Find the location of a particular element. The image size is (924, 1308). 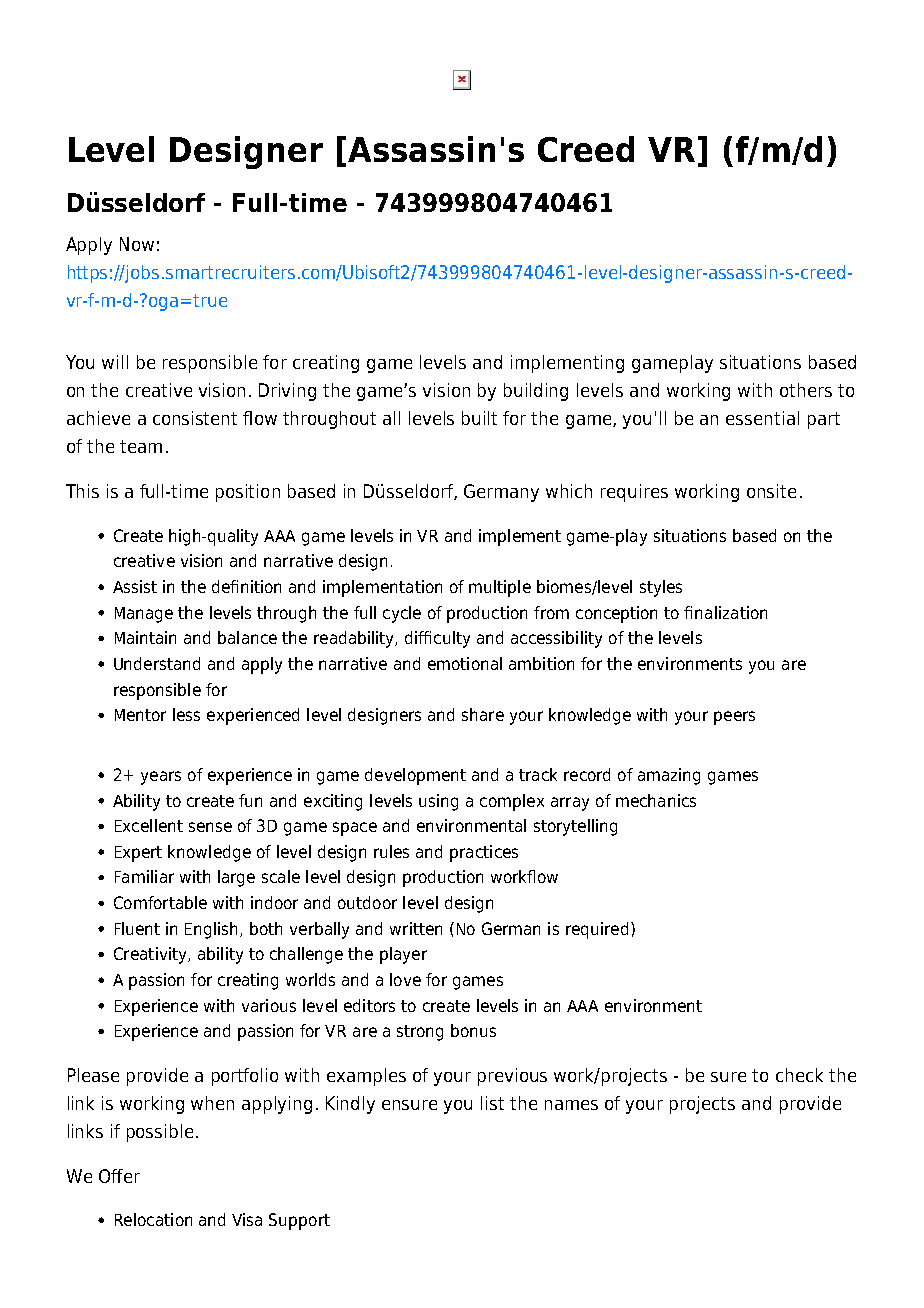

amazing is located at coordinates (669, 776).
